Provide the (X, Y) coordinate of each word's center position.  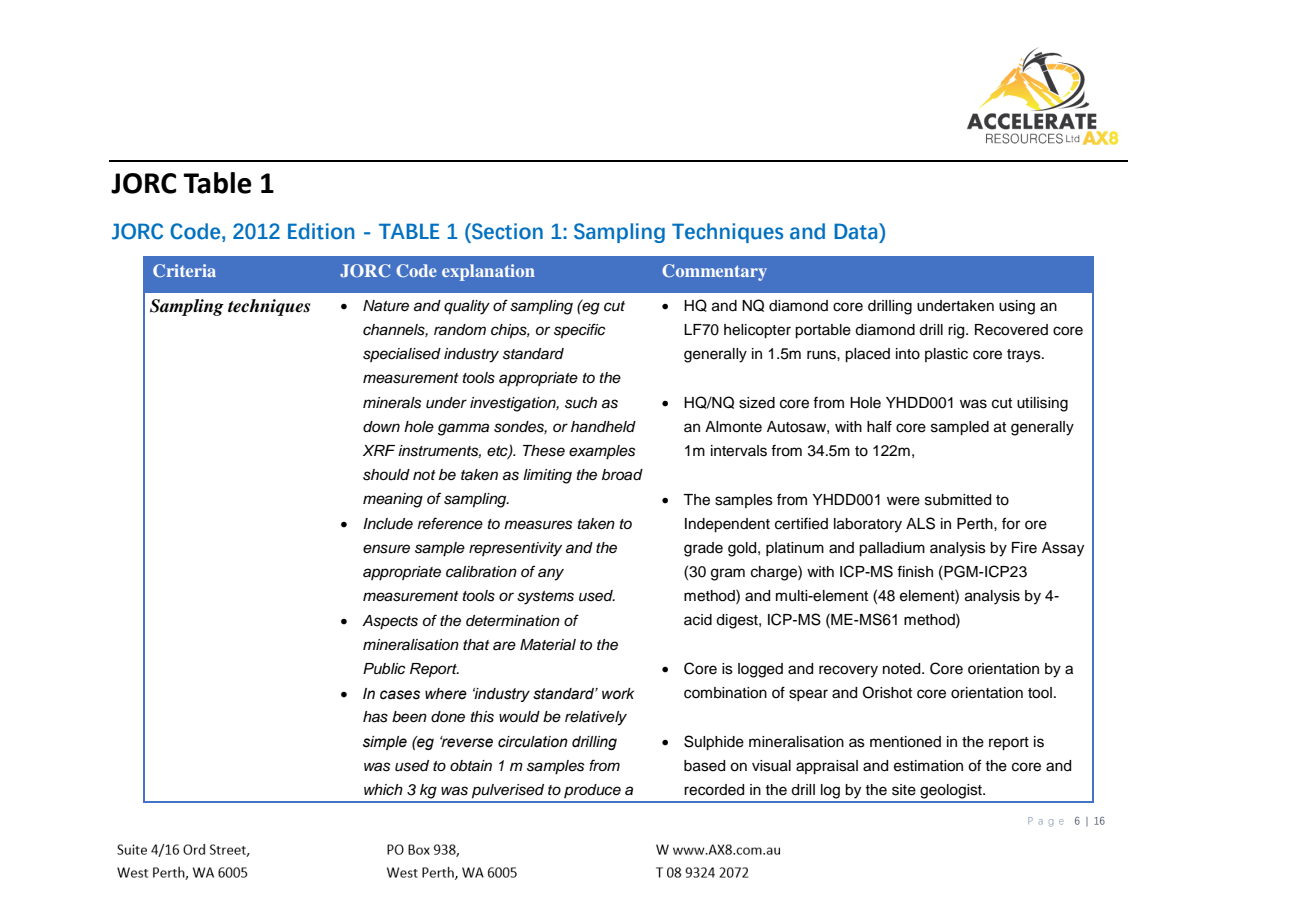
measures (538, 525)
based (704, 766)
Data (857, 231)
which (383, 790)
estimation (928, 766)
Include (388, 524)
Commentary (714, 272)
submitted (958, 500)
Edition (321, 231)
